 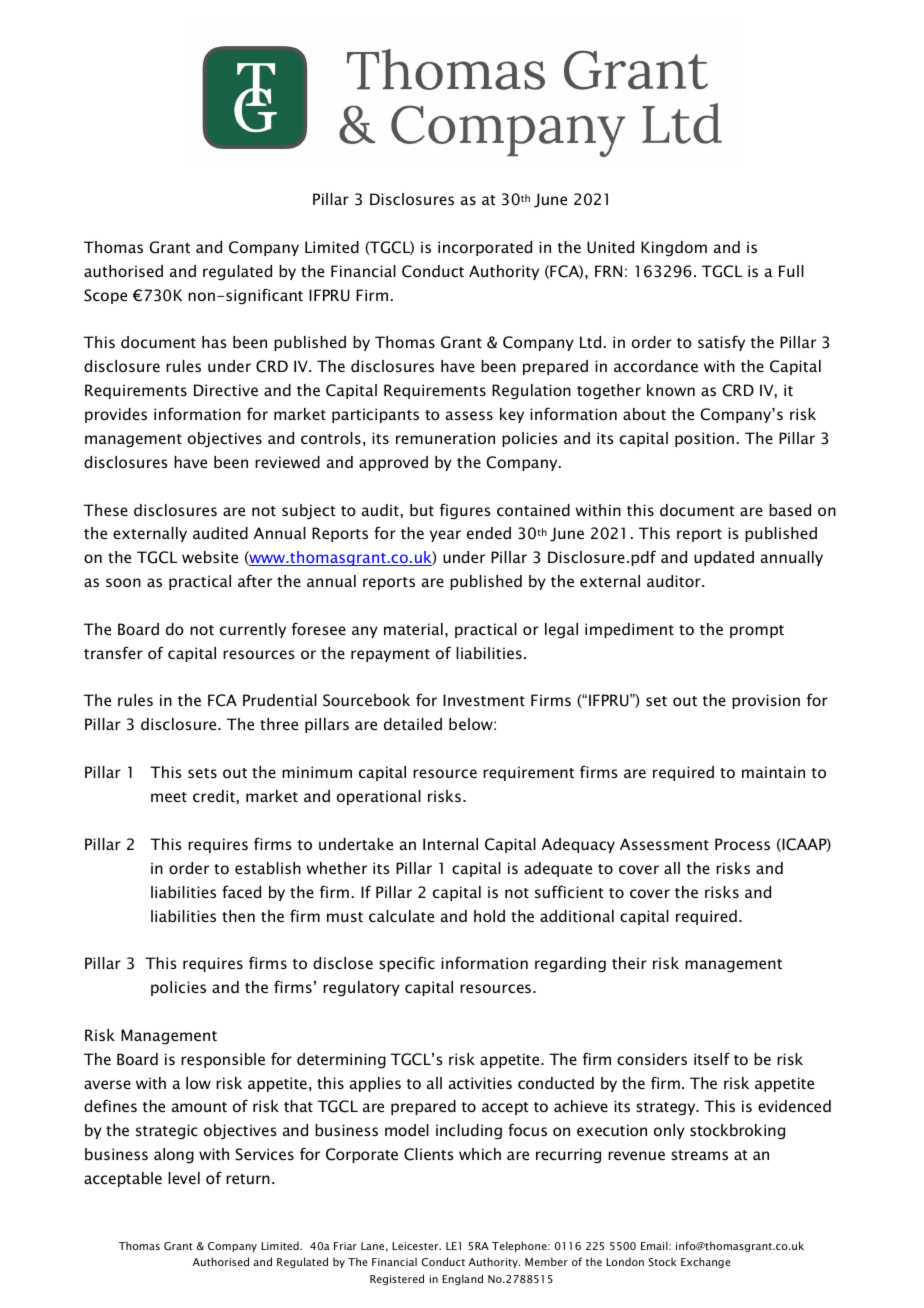 What do you see at coordinates (238, 916) in the screenshot?
I see `then` at bounding box center [238, 916].
